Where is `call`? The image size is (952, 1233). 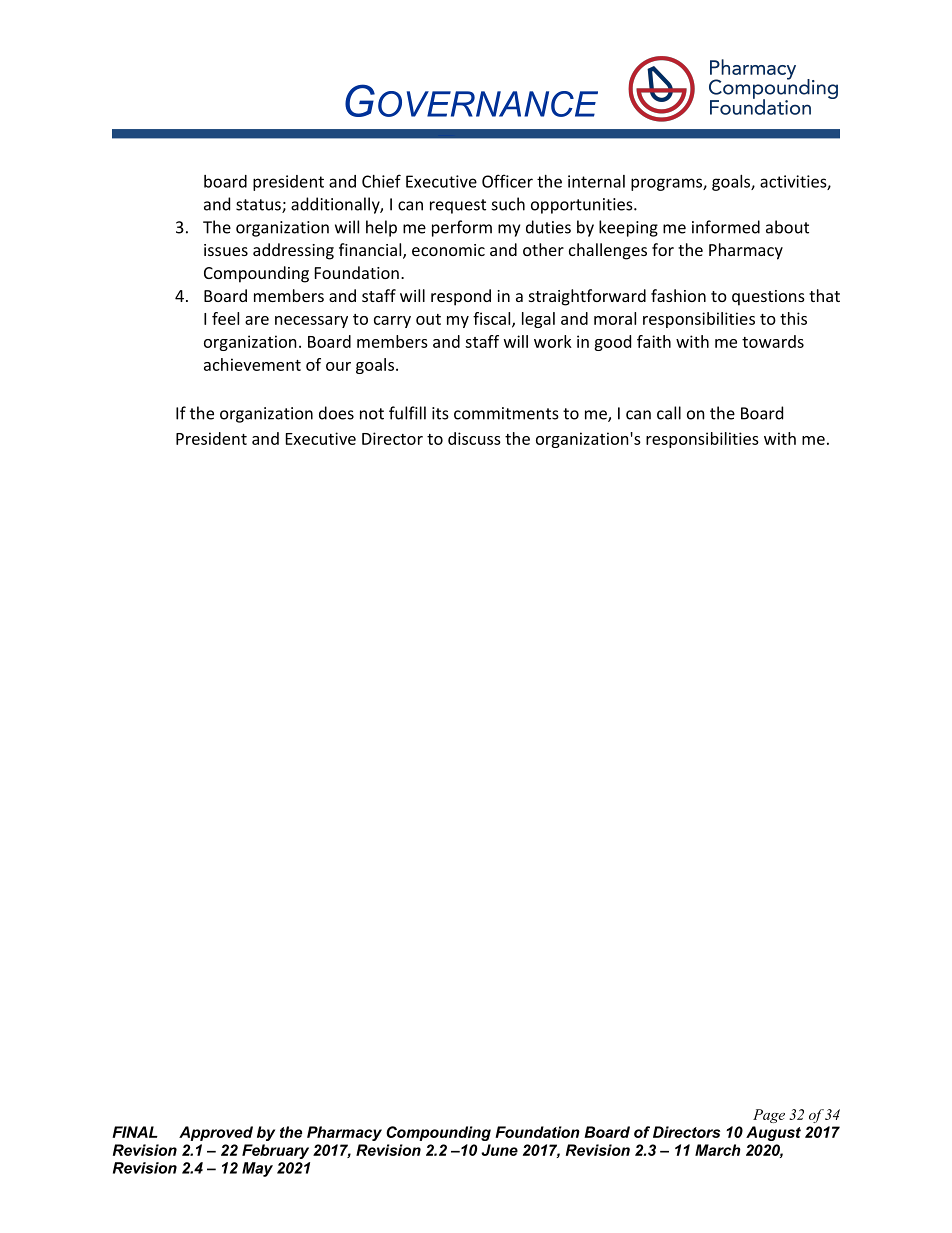
call is located at coordinates (669, 413).
